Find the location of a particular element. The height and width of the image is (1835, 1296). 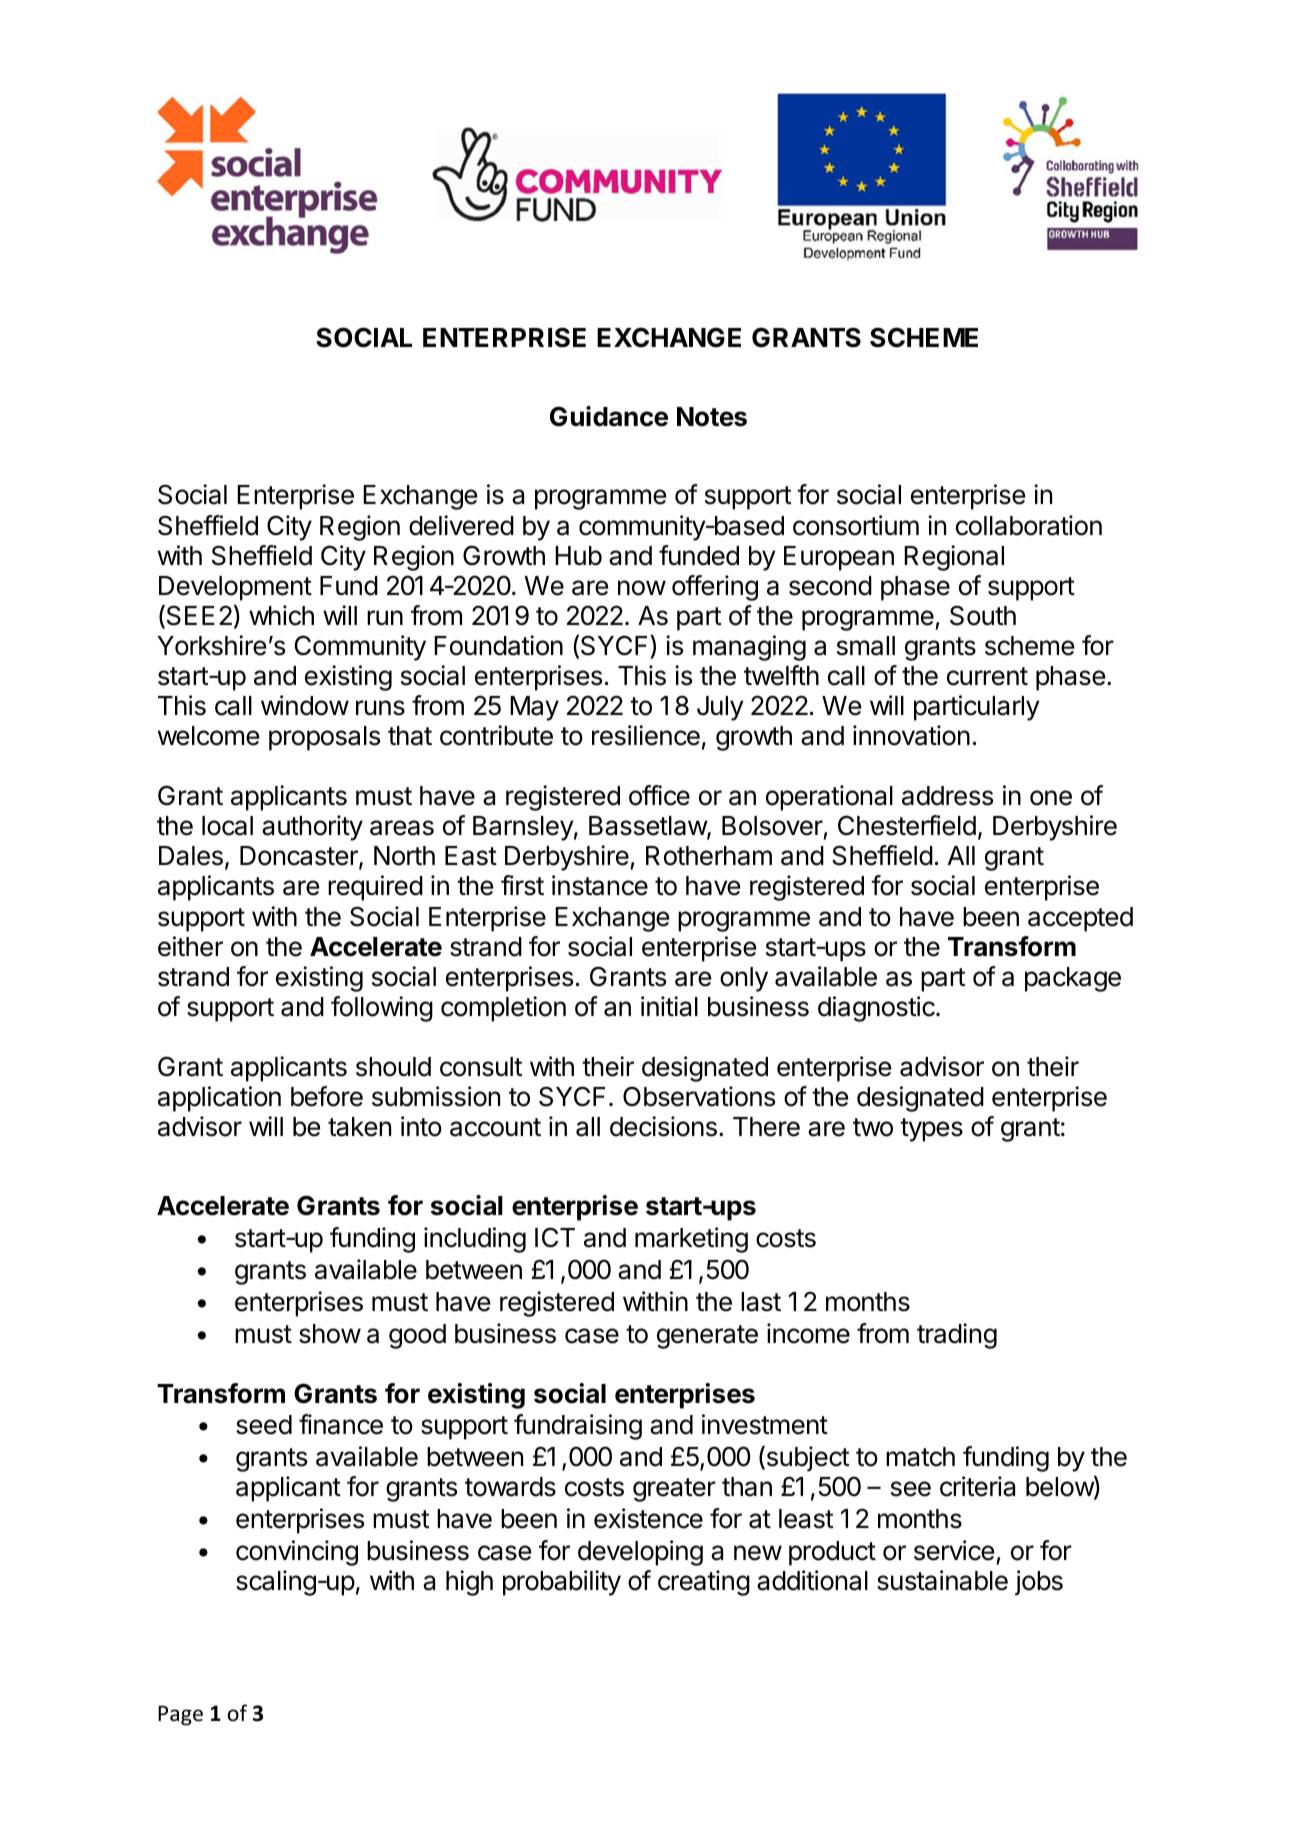

Guidance is located at coordinates (609, 416).
